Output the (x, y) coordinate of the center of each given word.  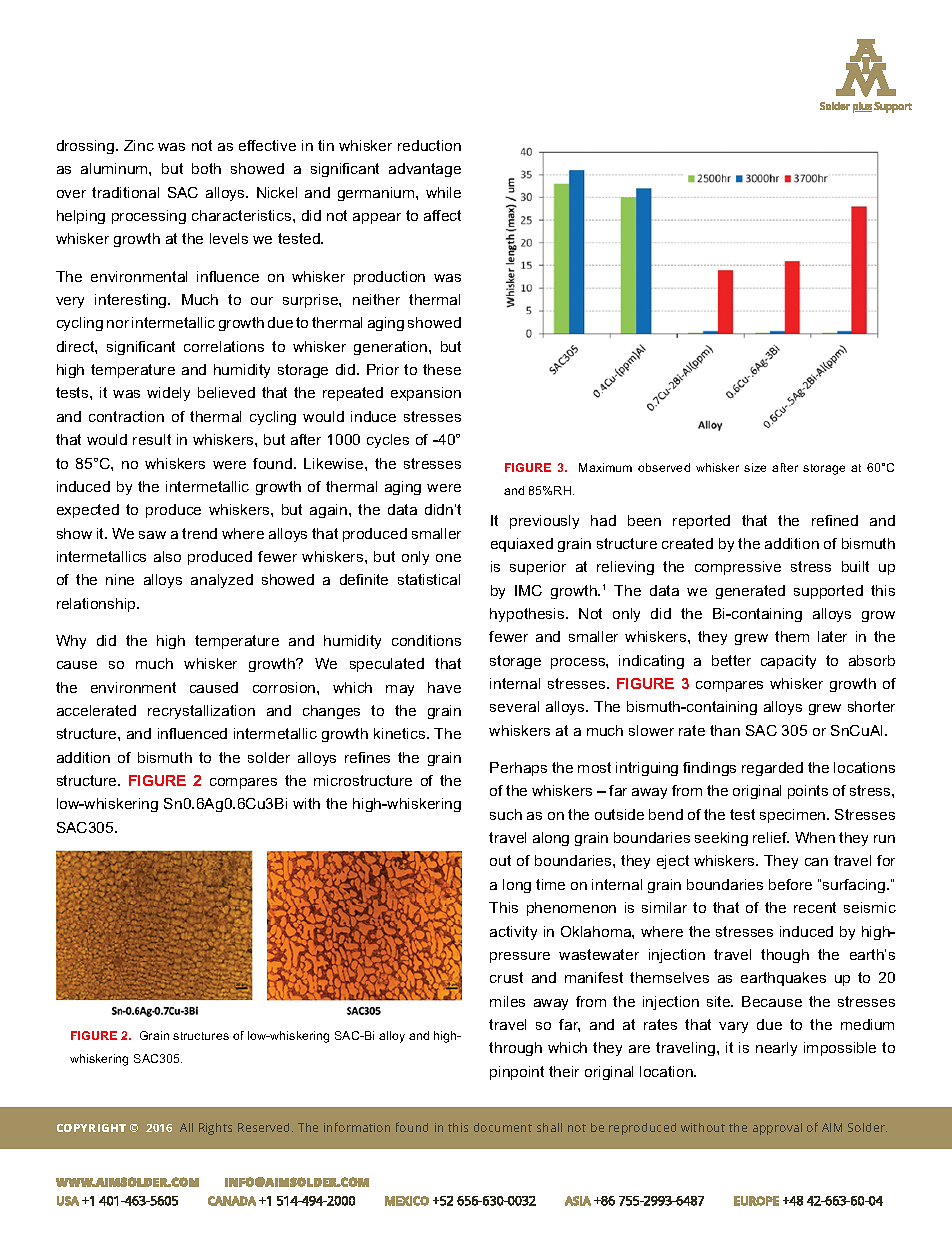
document (503, 1127)
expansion (426, 394)
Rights (215, 1129)
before (790, 884)
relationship (97, 605)
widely (168, 394)
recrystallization (201, 712)
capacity (788, 662)
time (550, 884)
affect (442, 215)
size (755, 467)
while (443, 192)
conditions (426, 640)
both (206, 168)
